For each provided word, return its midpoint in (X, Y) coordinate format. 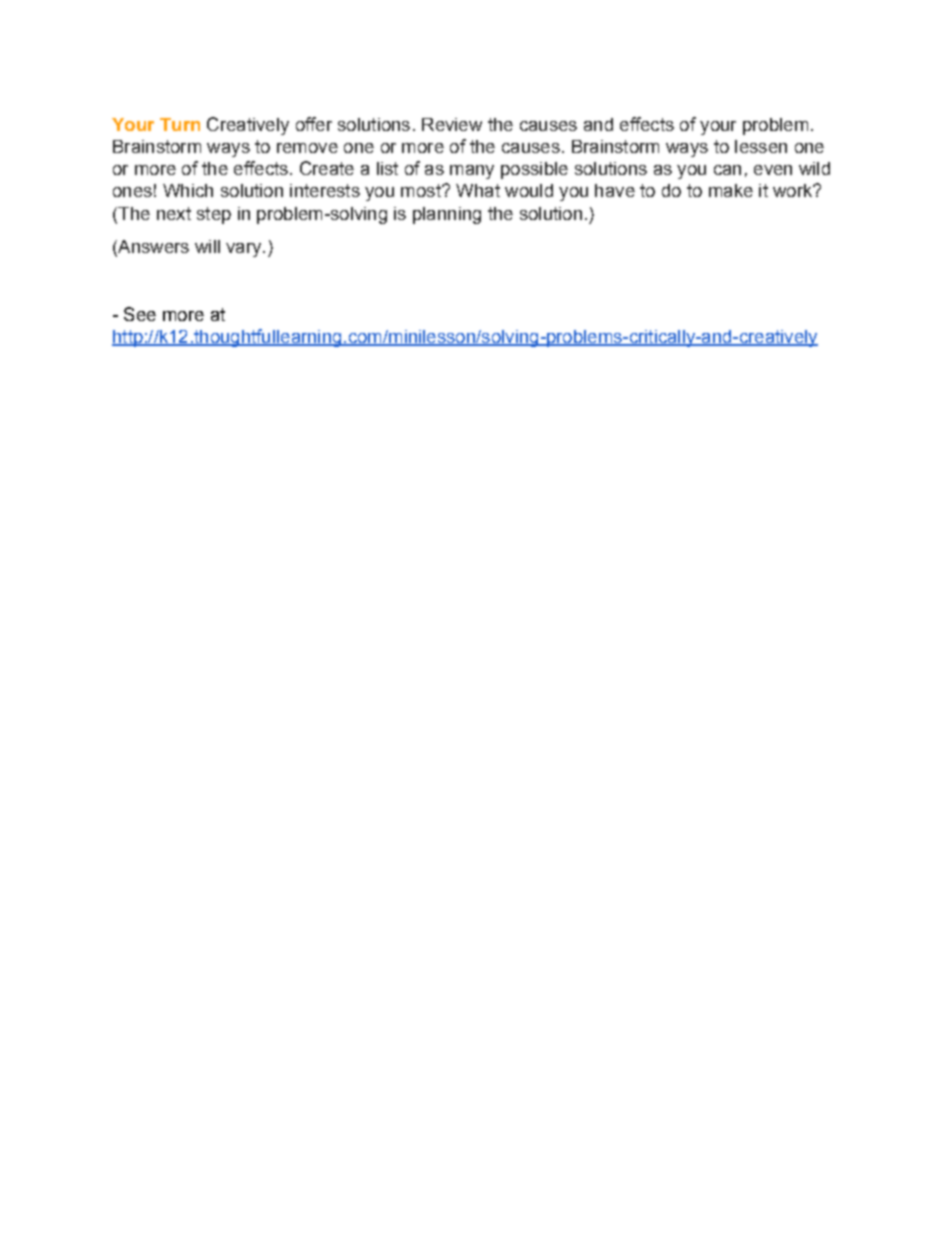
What (478, 190)
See (140, 314)
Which (188, 190)
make (731, 190)
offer (314, 124)
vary (245, 250)
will (207, 246)
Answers (152, 248)
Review (452, 124)
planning (447, 215)
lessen (761, 146)
